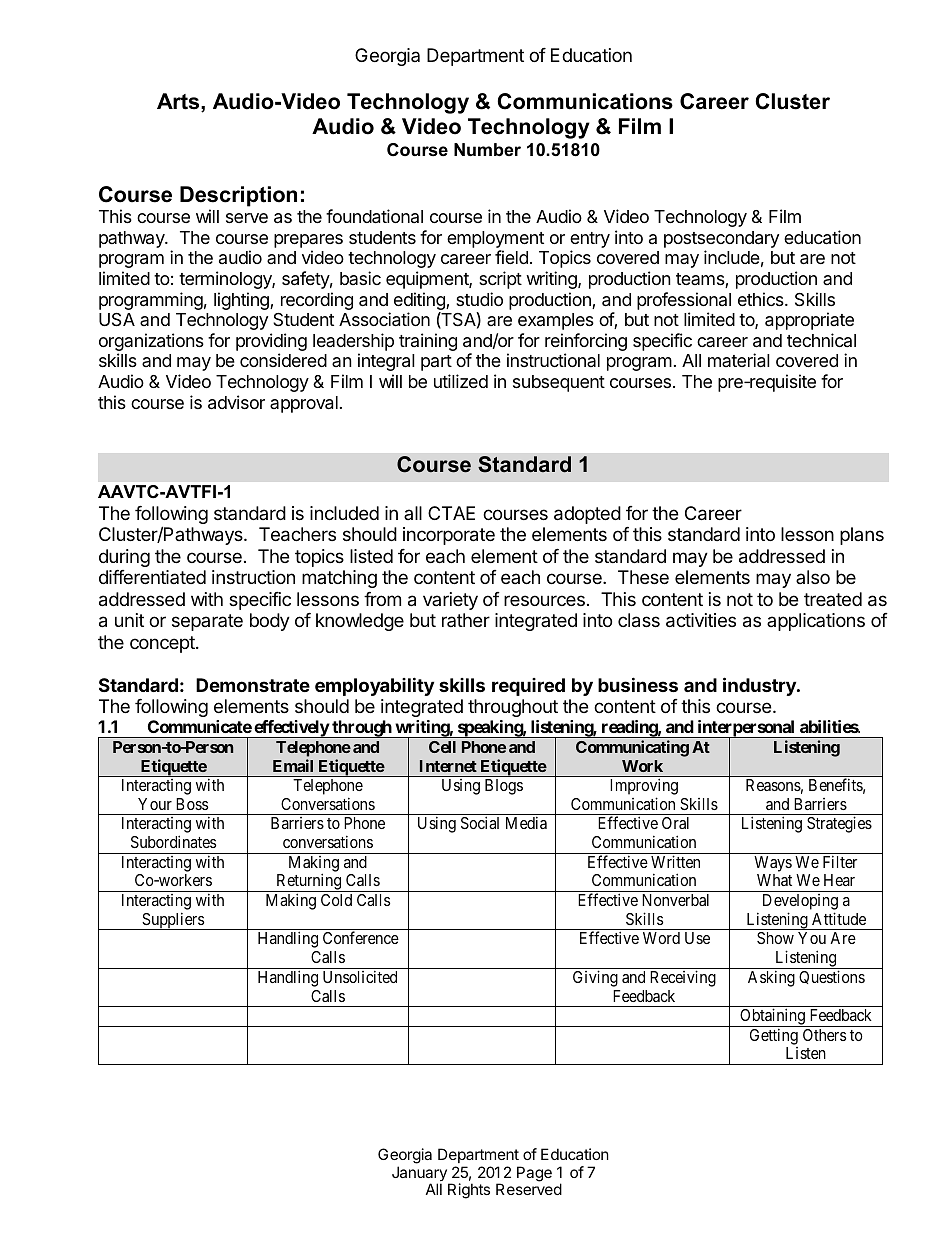  Describe the element at coordinates (528, 687) in the image. I see `required` at that location.
